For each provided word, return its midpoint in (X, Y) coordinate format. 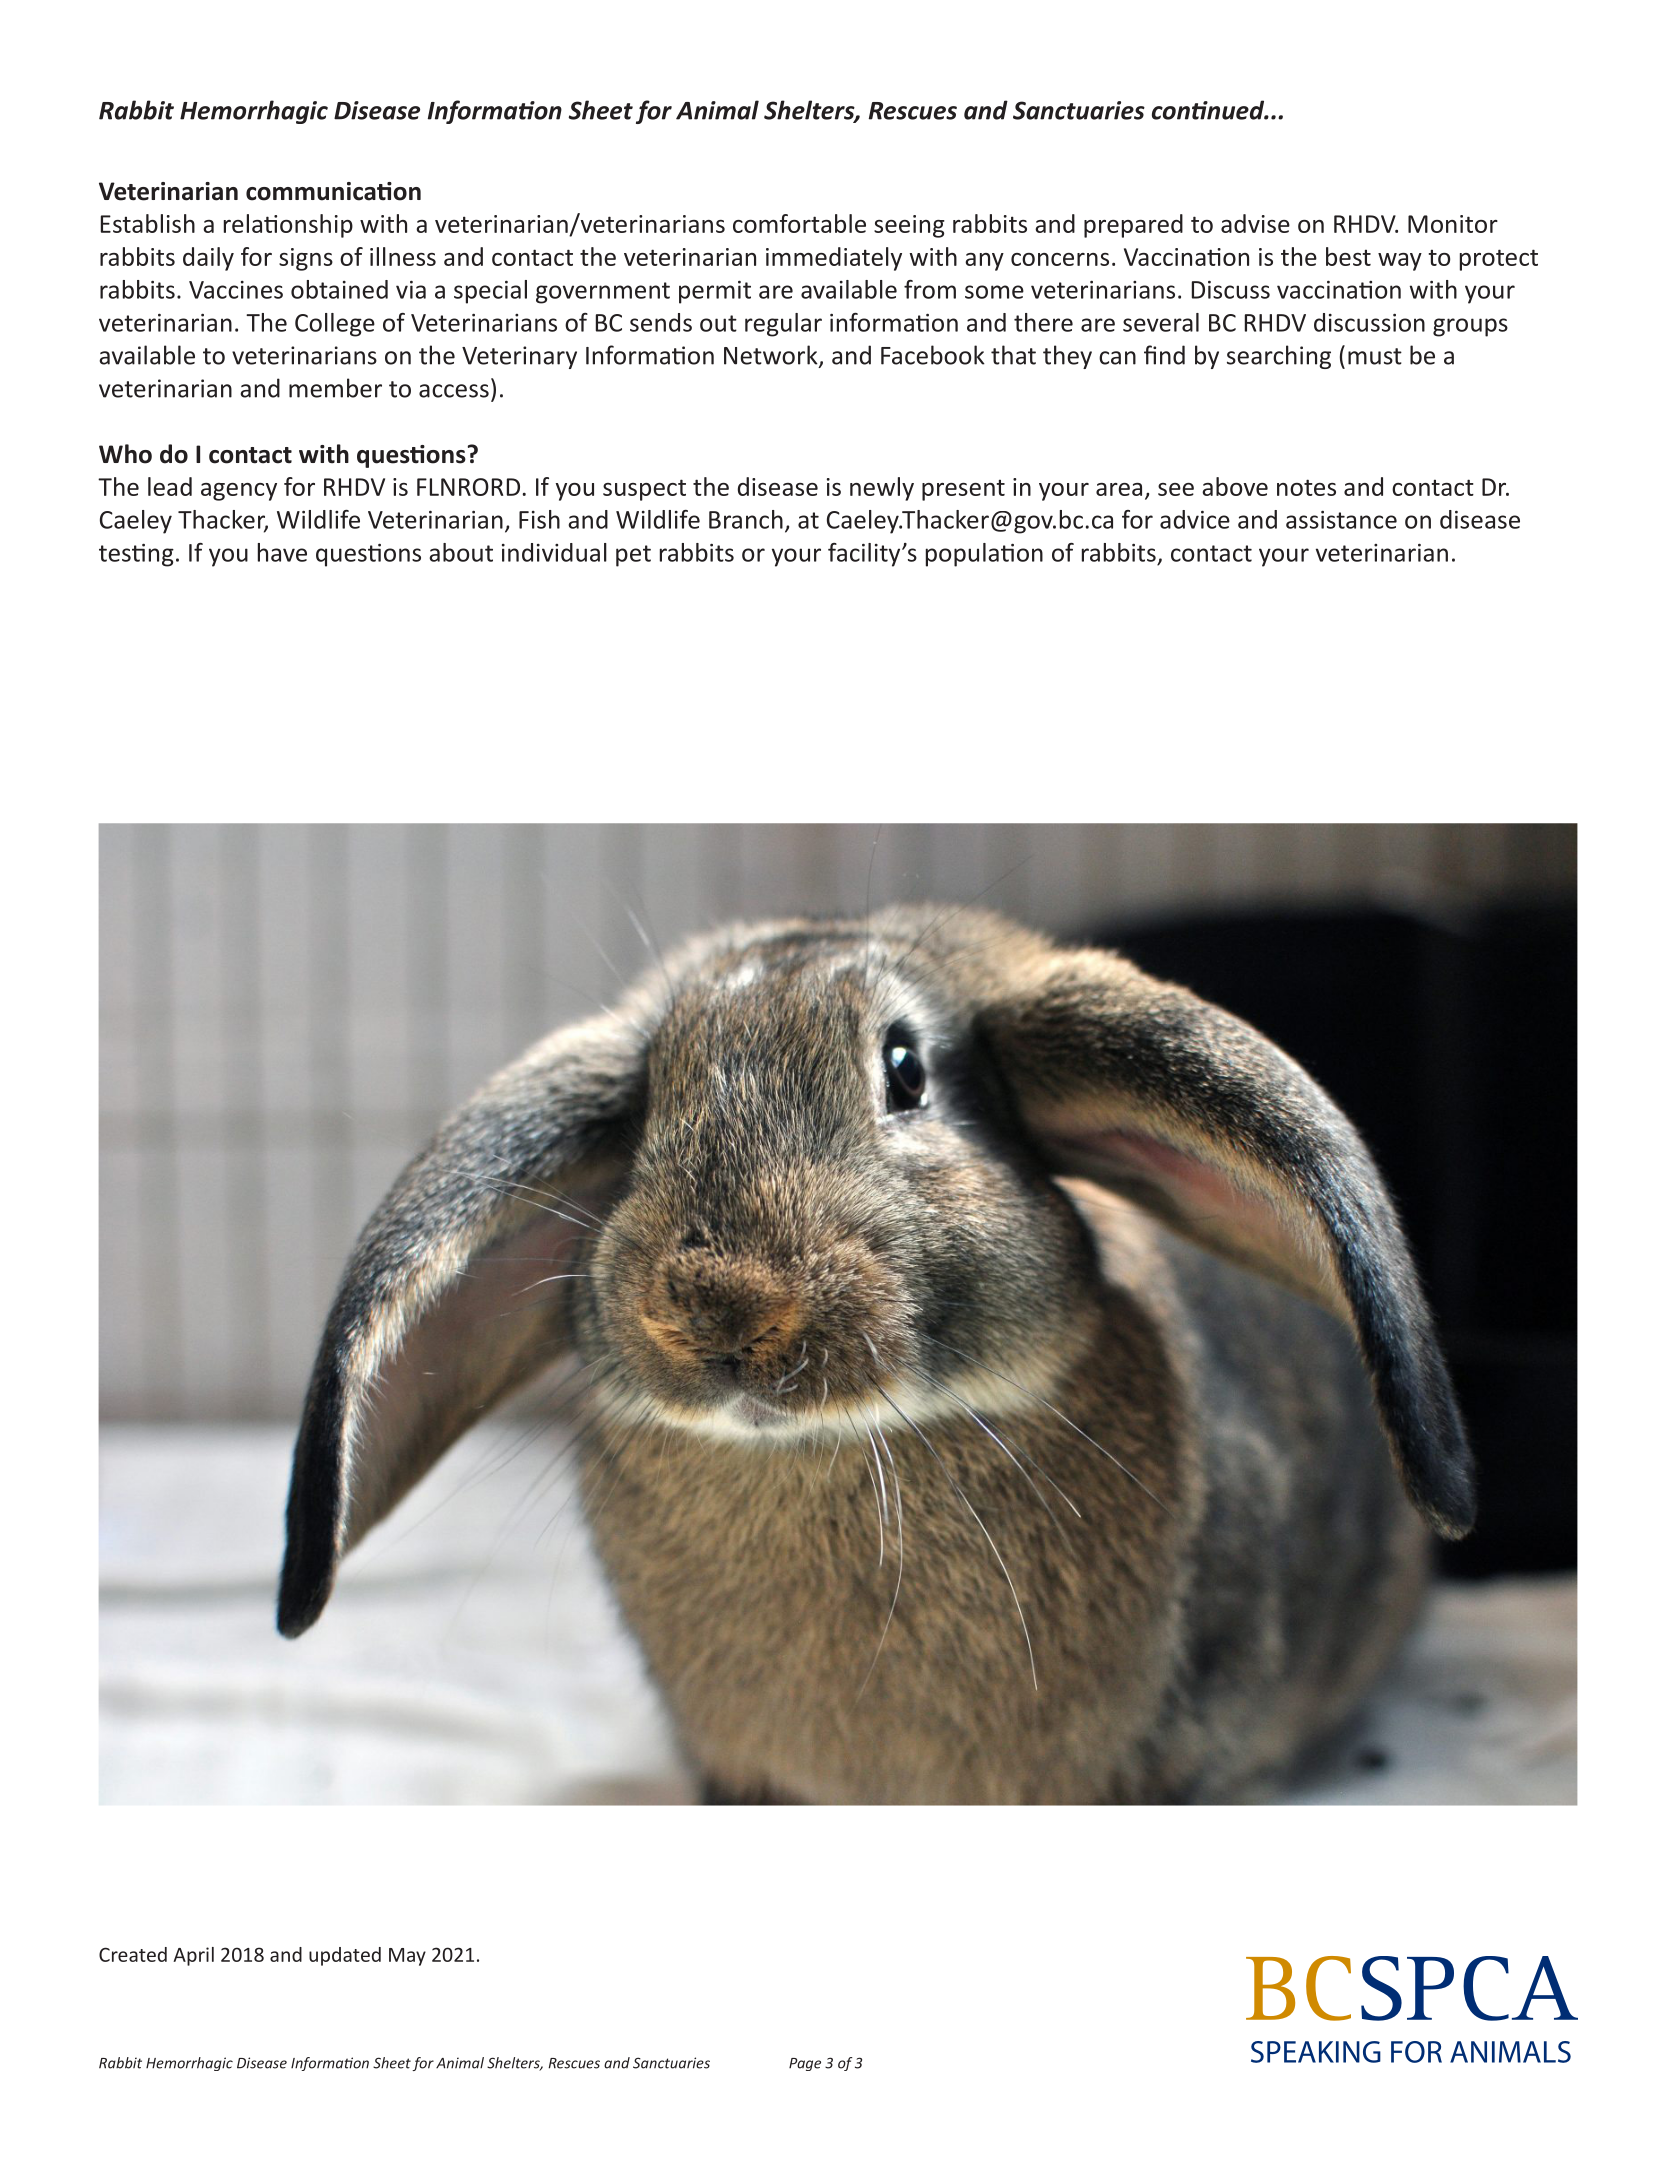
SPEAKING (1316, 2052)
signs (306, 259)
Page (805, 2064)
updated (345, 1956)
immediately (834, 259)
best (1348, 256)
